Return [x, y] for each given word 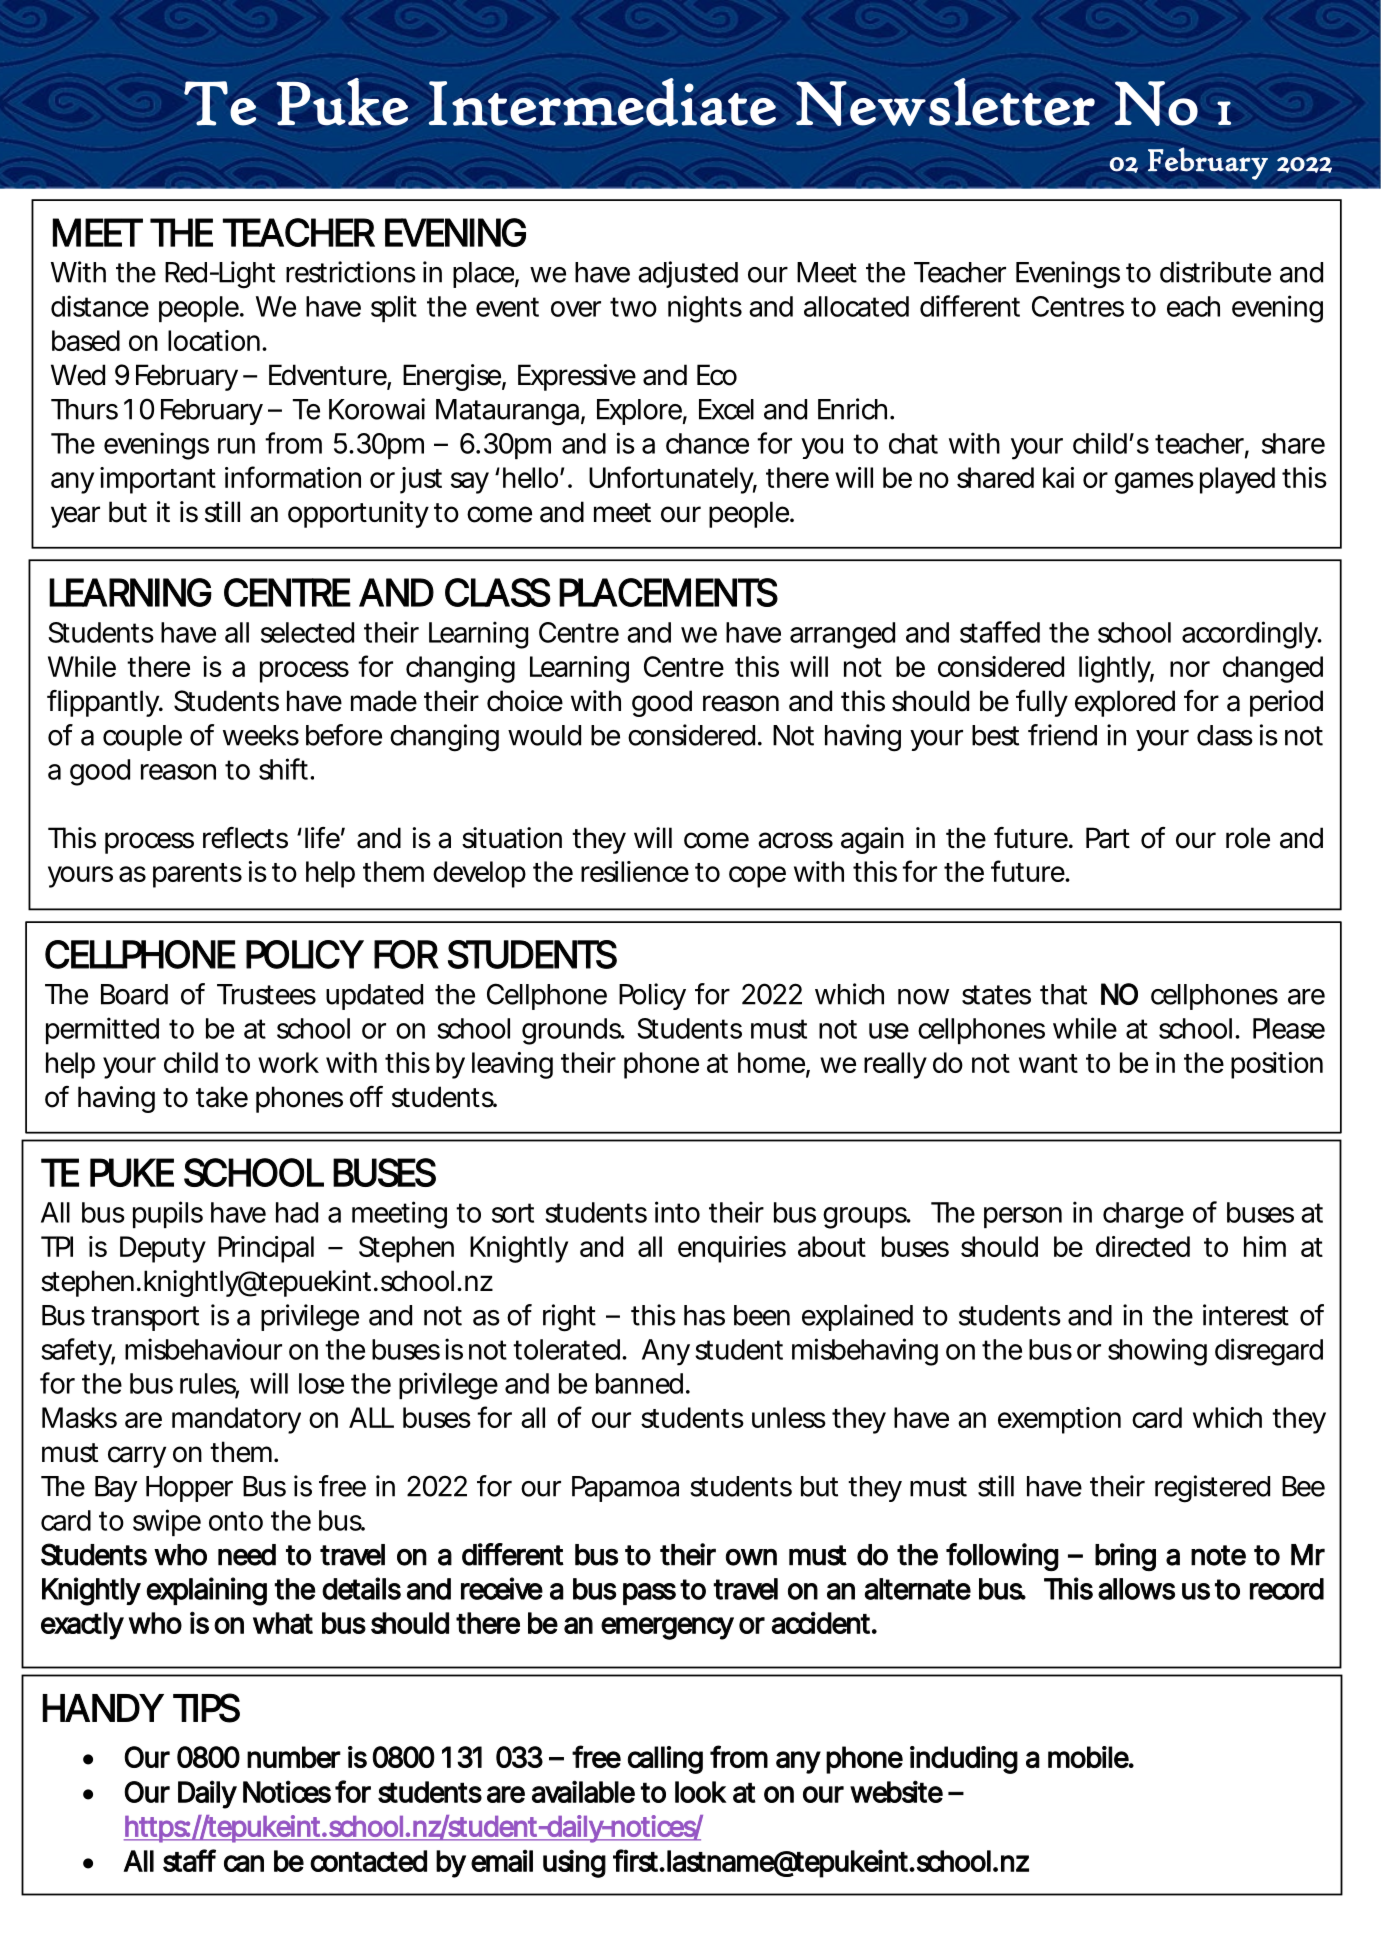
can [244, 1863]
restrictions [351, 272]
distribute [1215, 272]
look [701, 1792]
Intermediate [602, 102]
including [964, 1760]
